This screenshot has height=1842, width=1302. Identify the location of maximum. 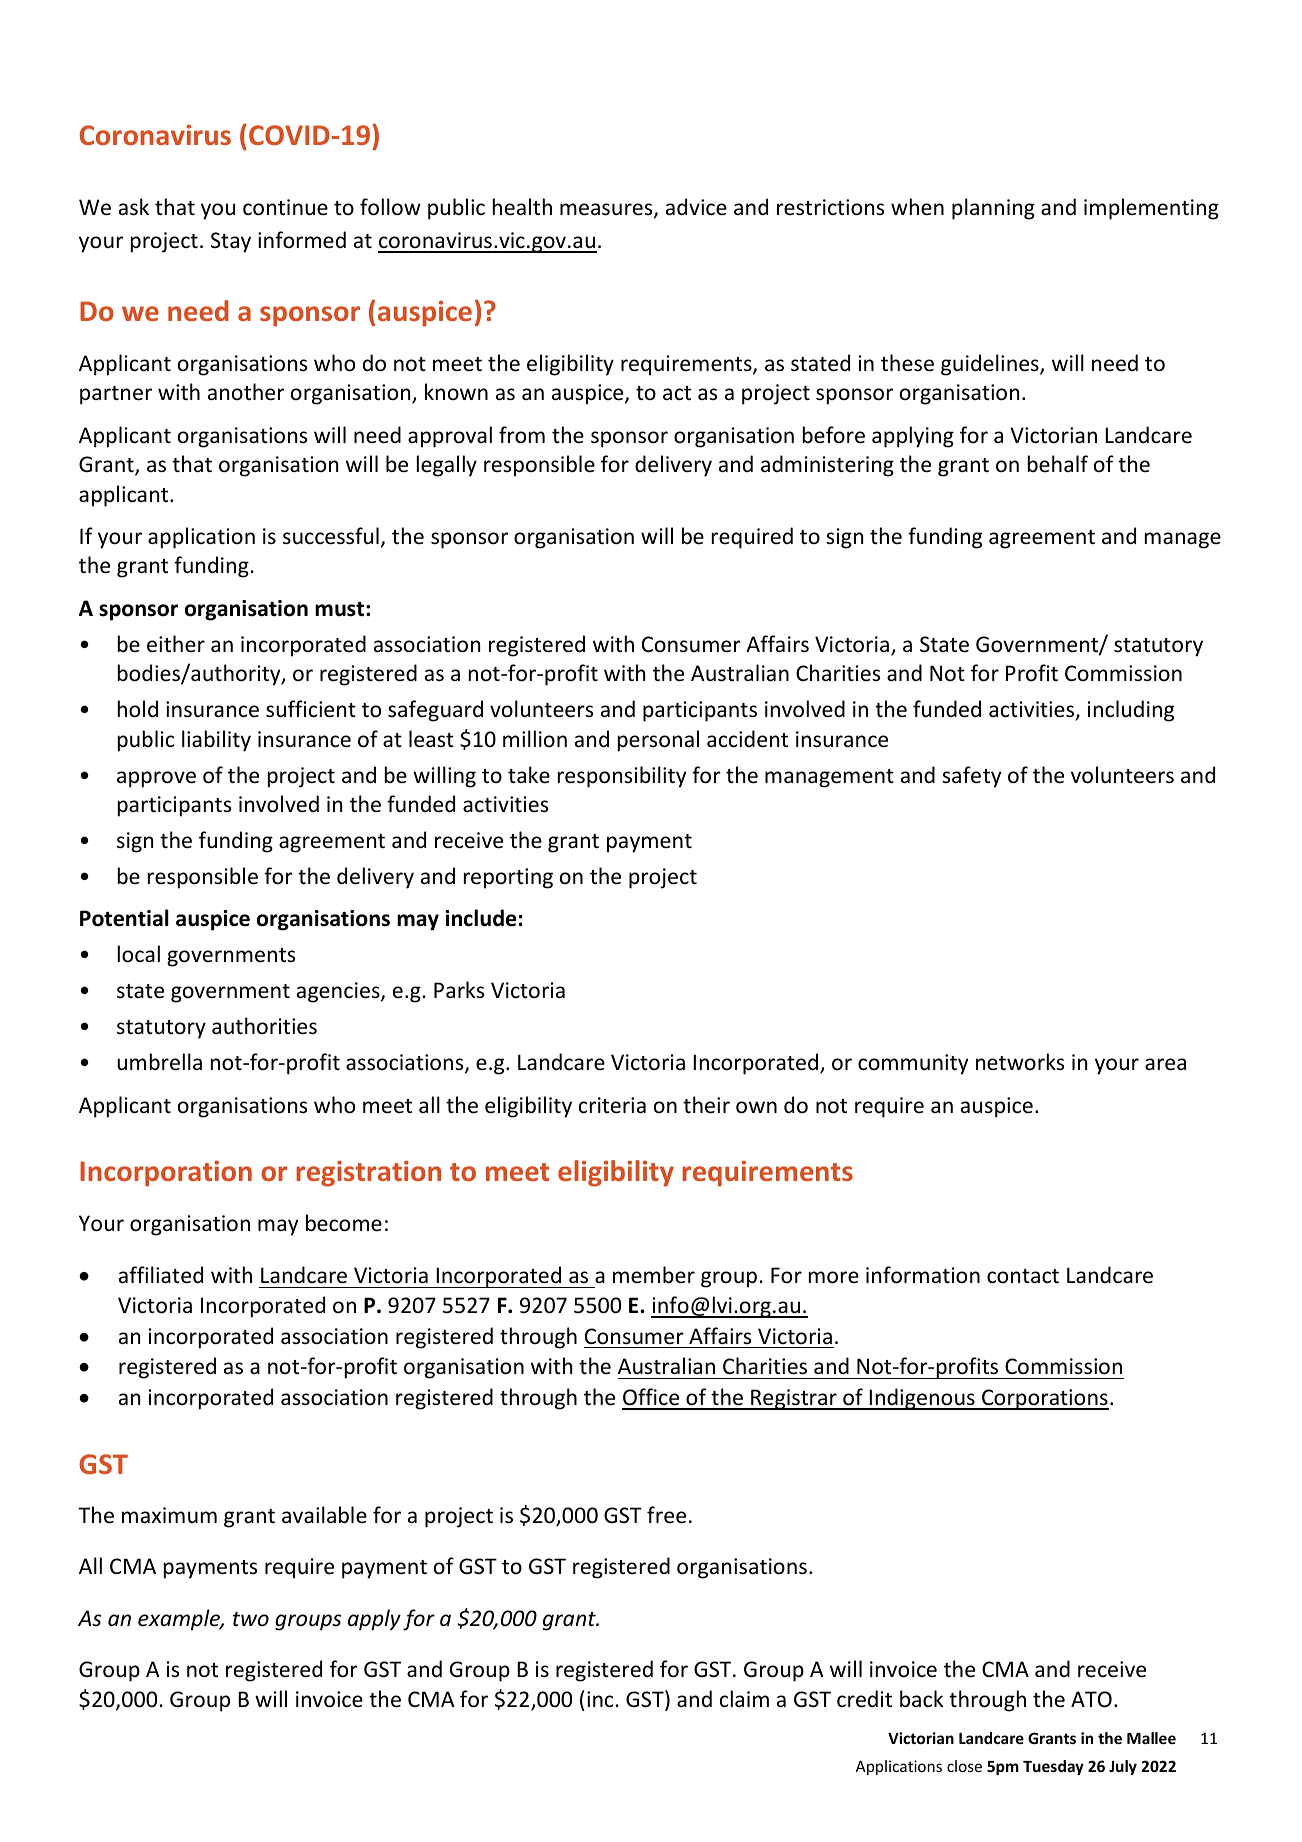
(169, 1515).
